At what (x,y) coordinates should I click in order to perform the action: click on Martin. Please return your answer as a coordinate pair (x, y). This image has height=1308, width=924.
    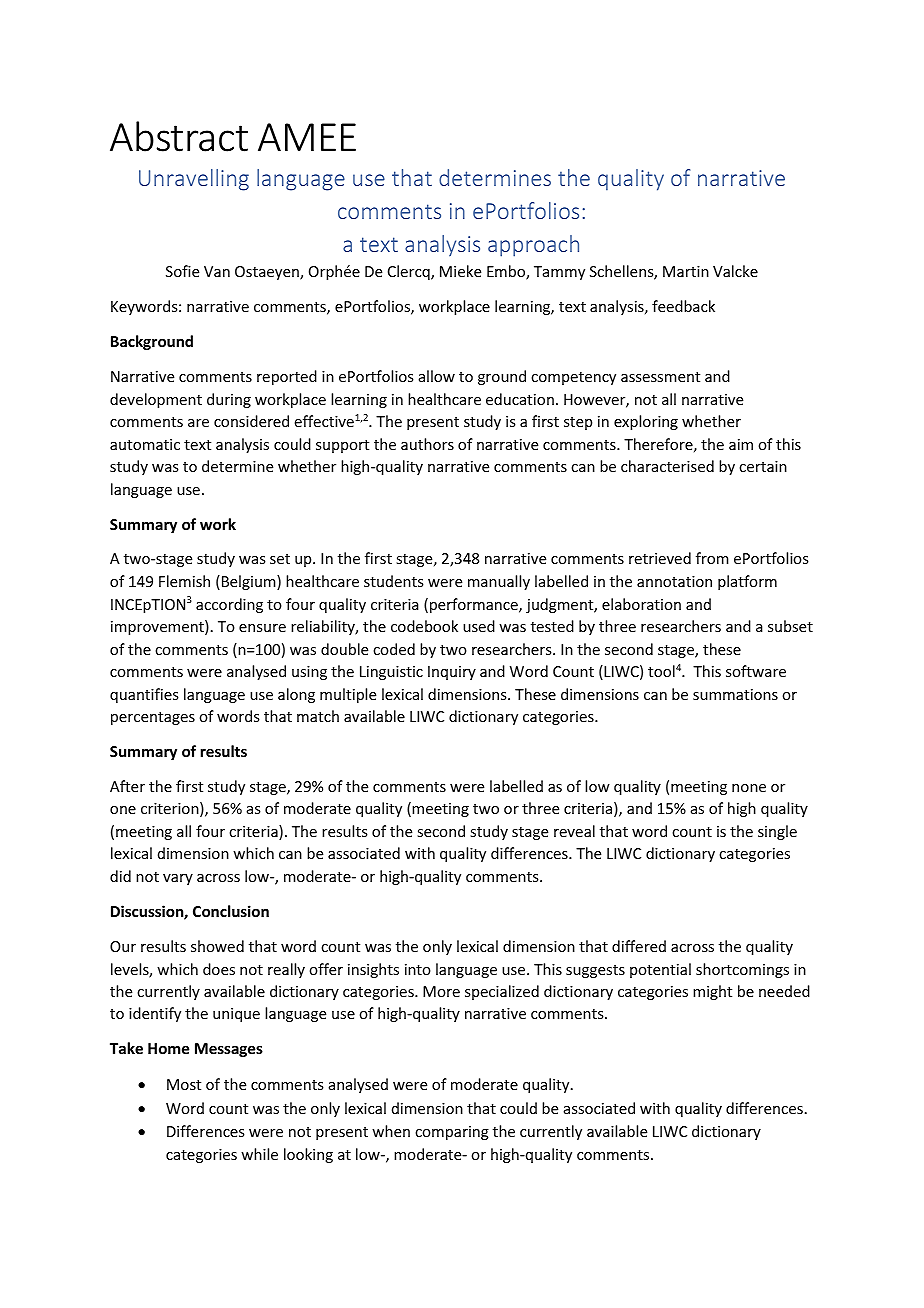
    Looking at the image, I should click on (686, 271).
